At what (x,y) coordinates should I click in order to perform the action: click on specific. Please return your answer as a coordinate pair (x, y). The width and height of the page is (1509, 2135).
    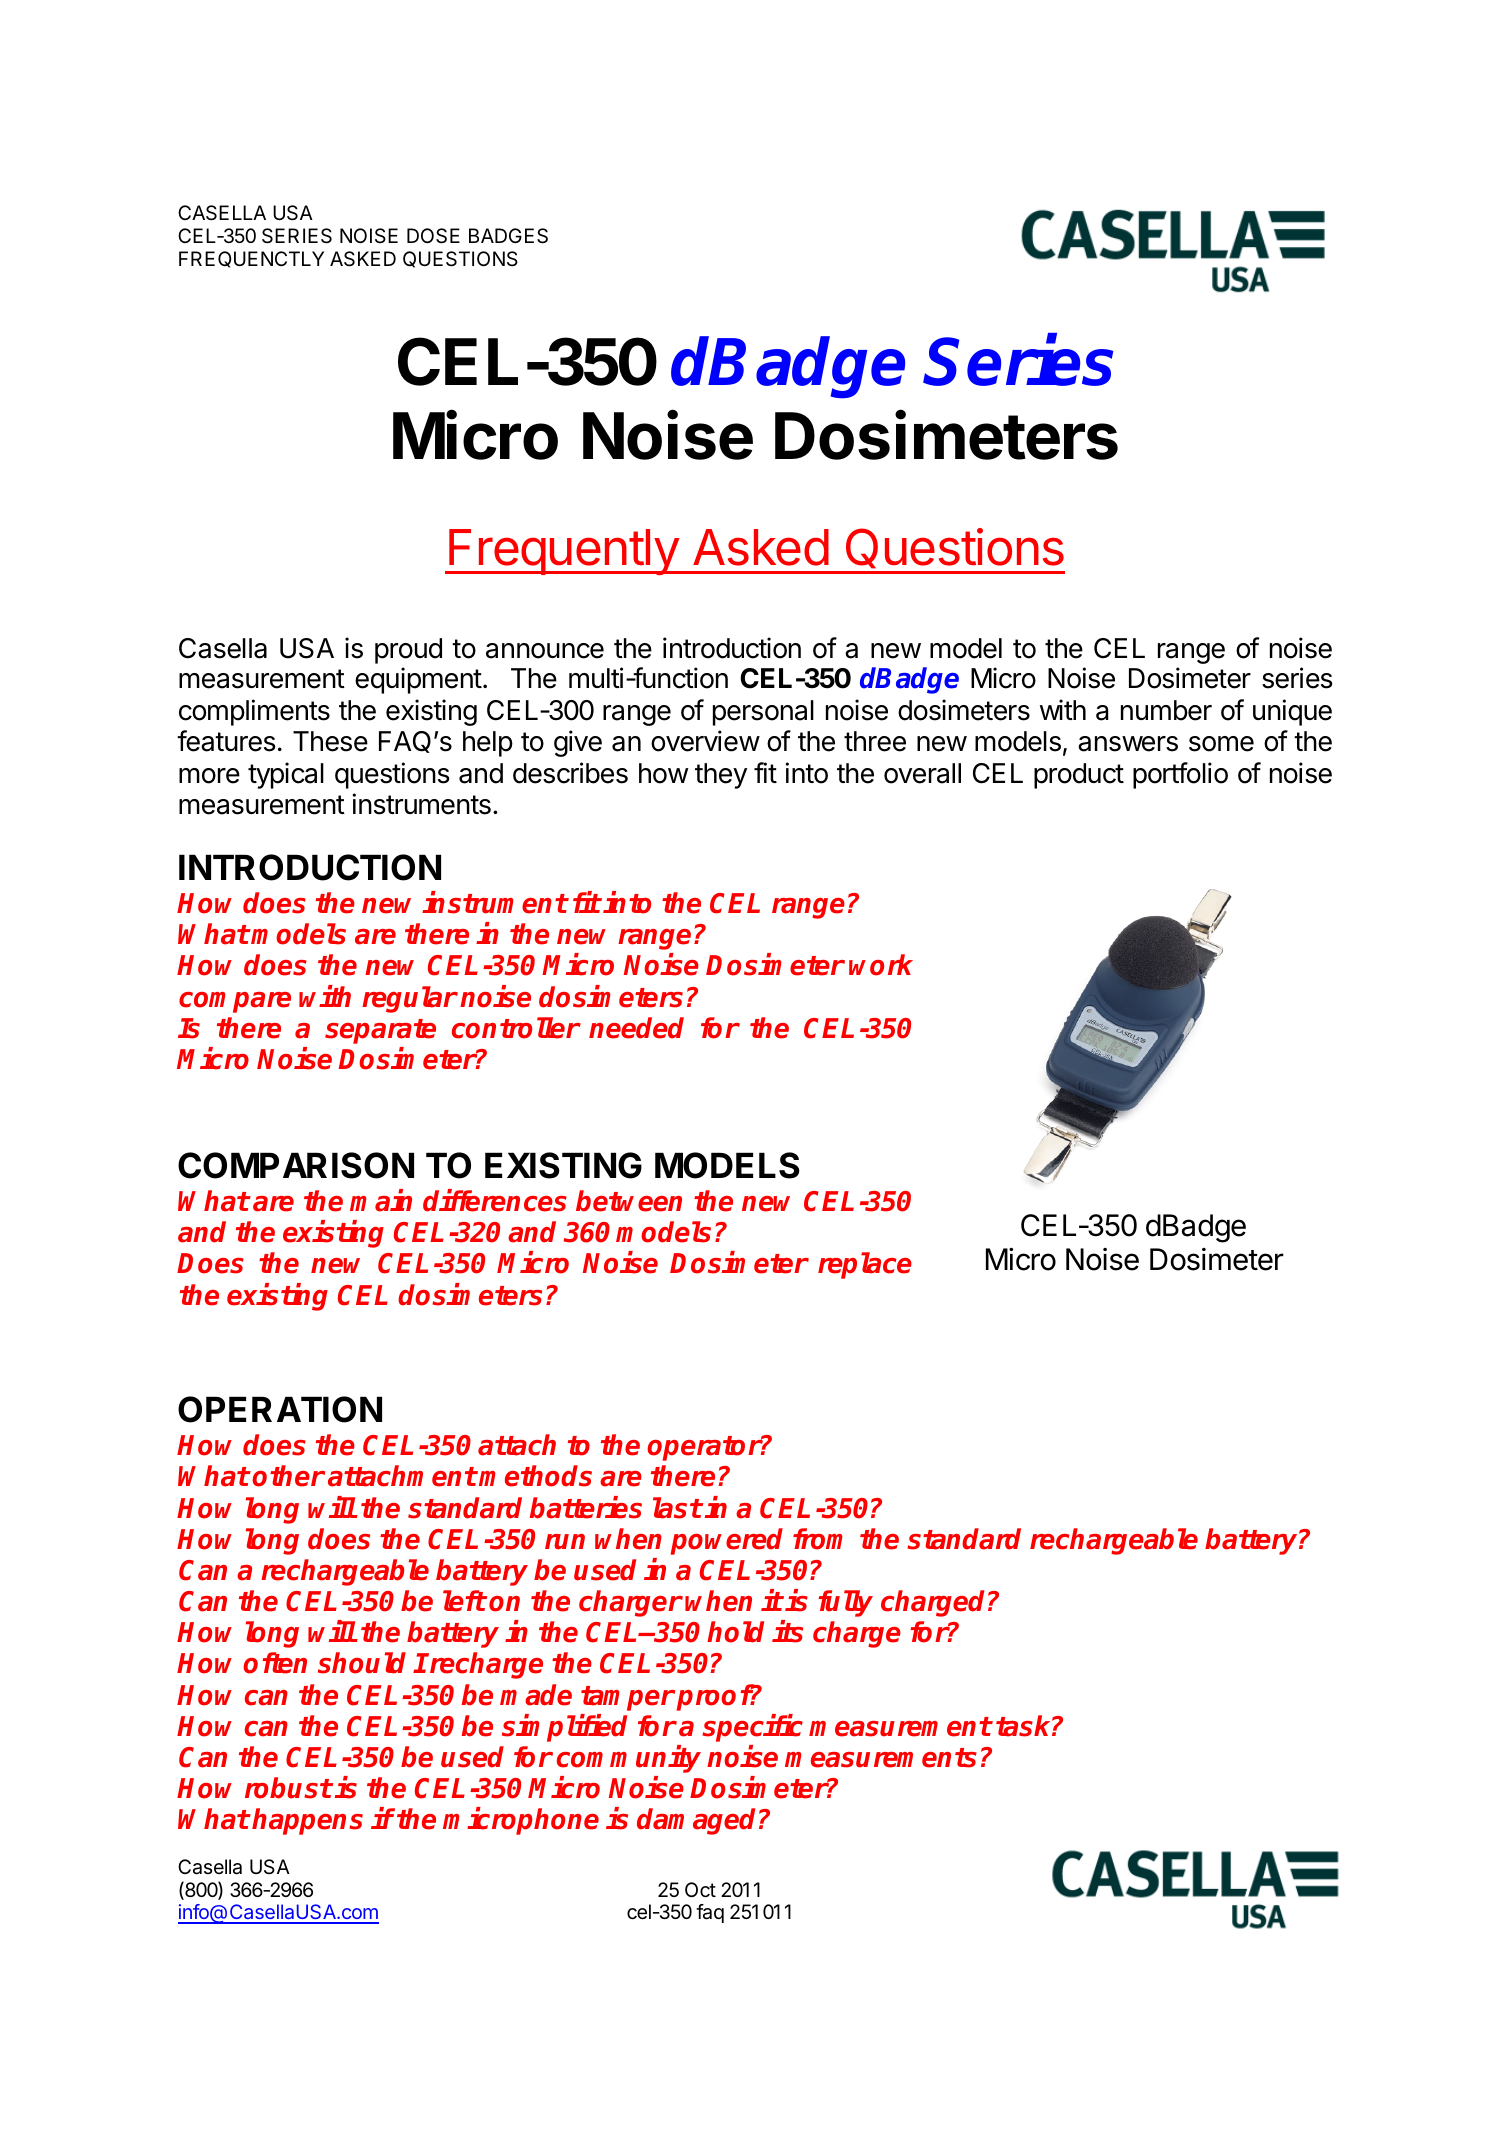
    Looking at the image, I should click on (752, 1728).
